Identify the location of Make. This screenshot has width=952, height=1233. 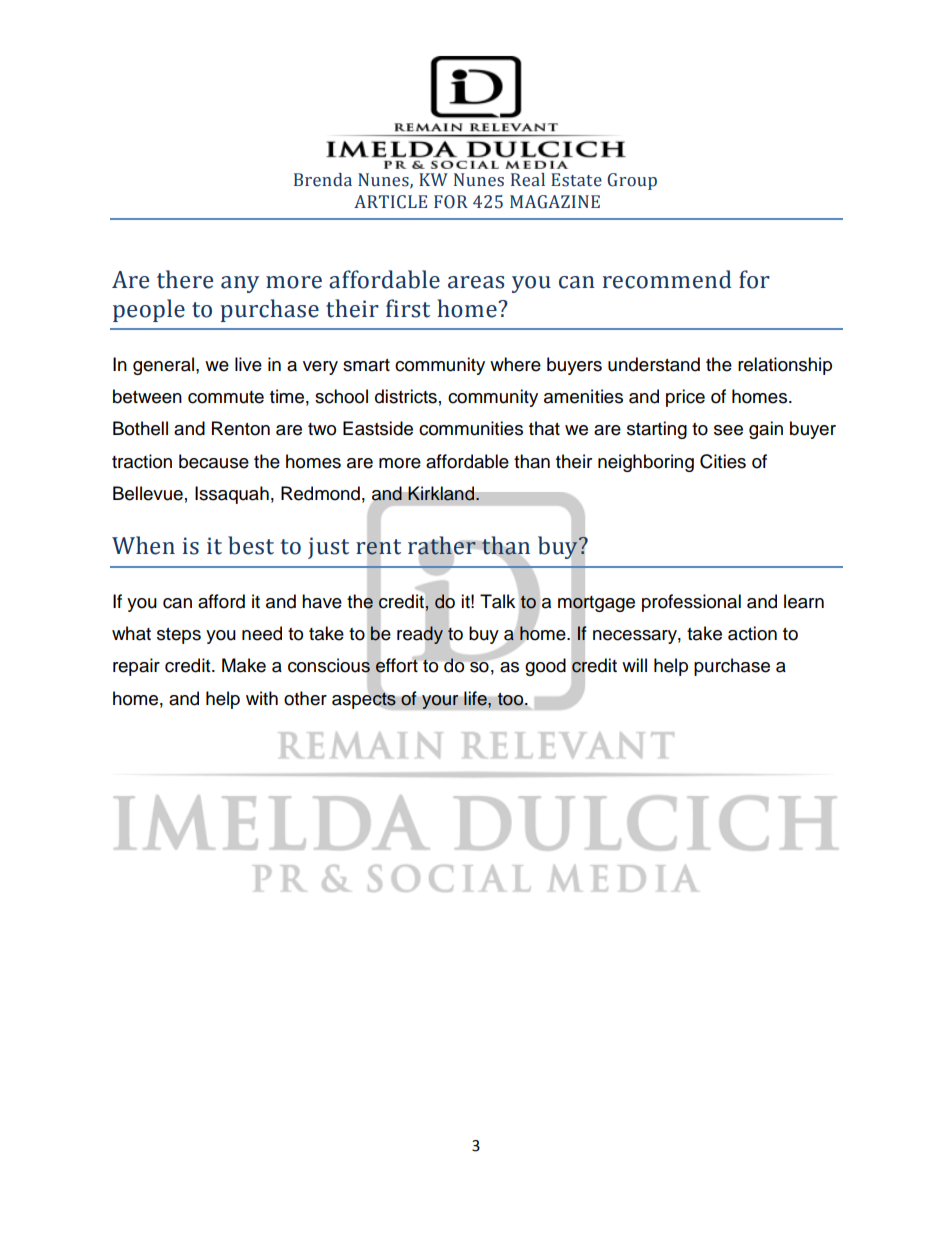
(244, 665).
